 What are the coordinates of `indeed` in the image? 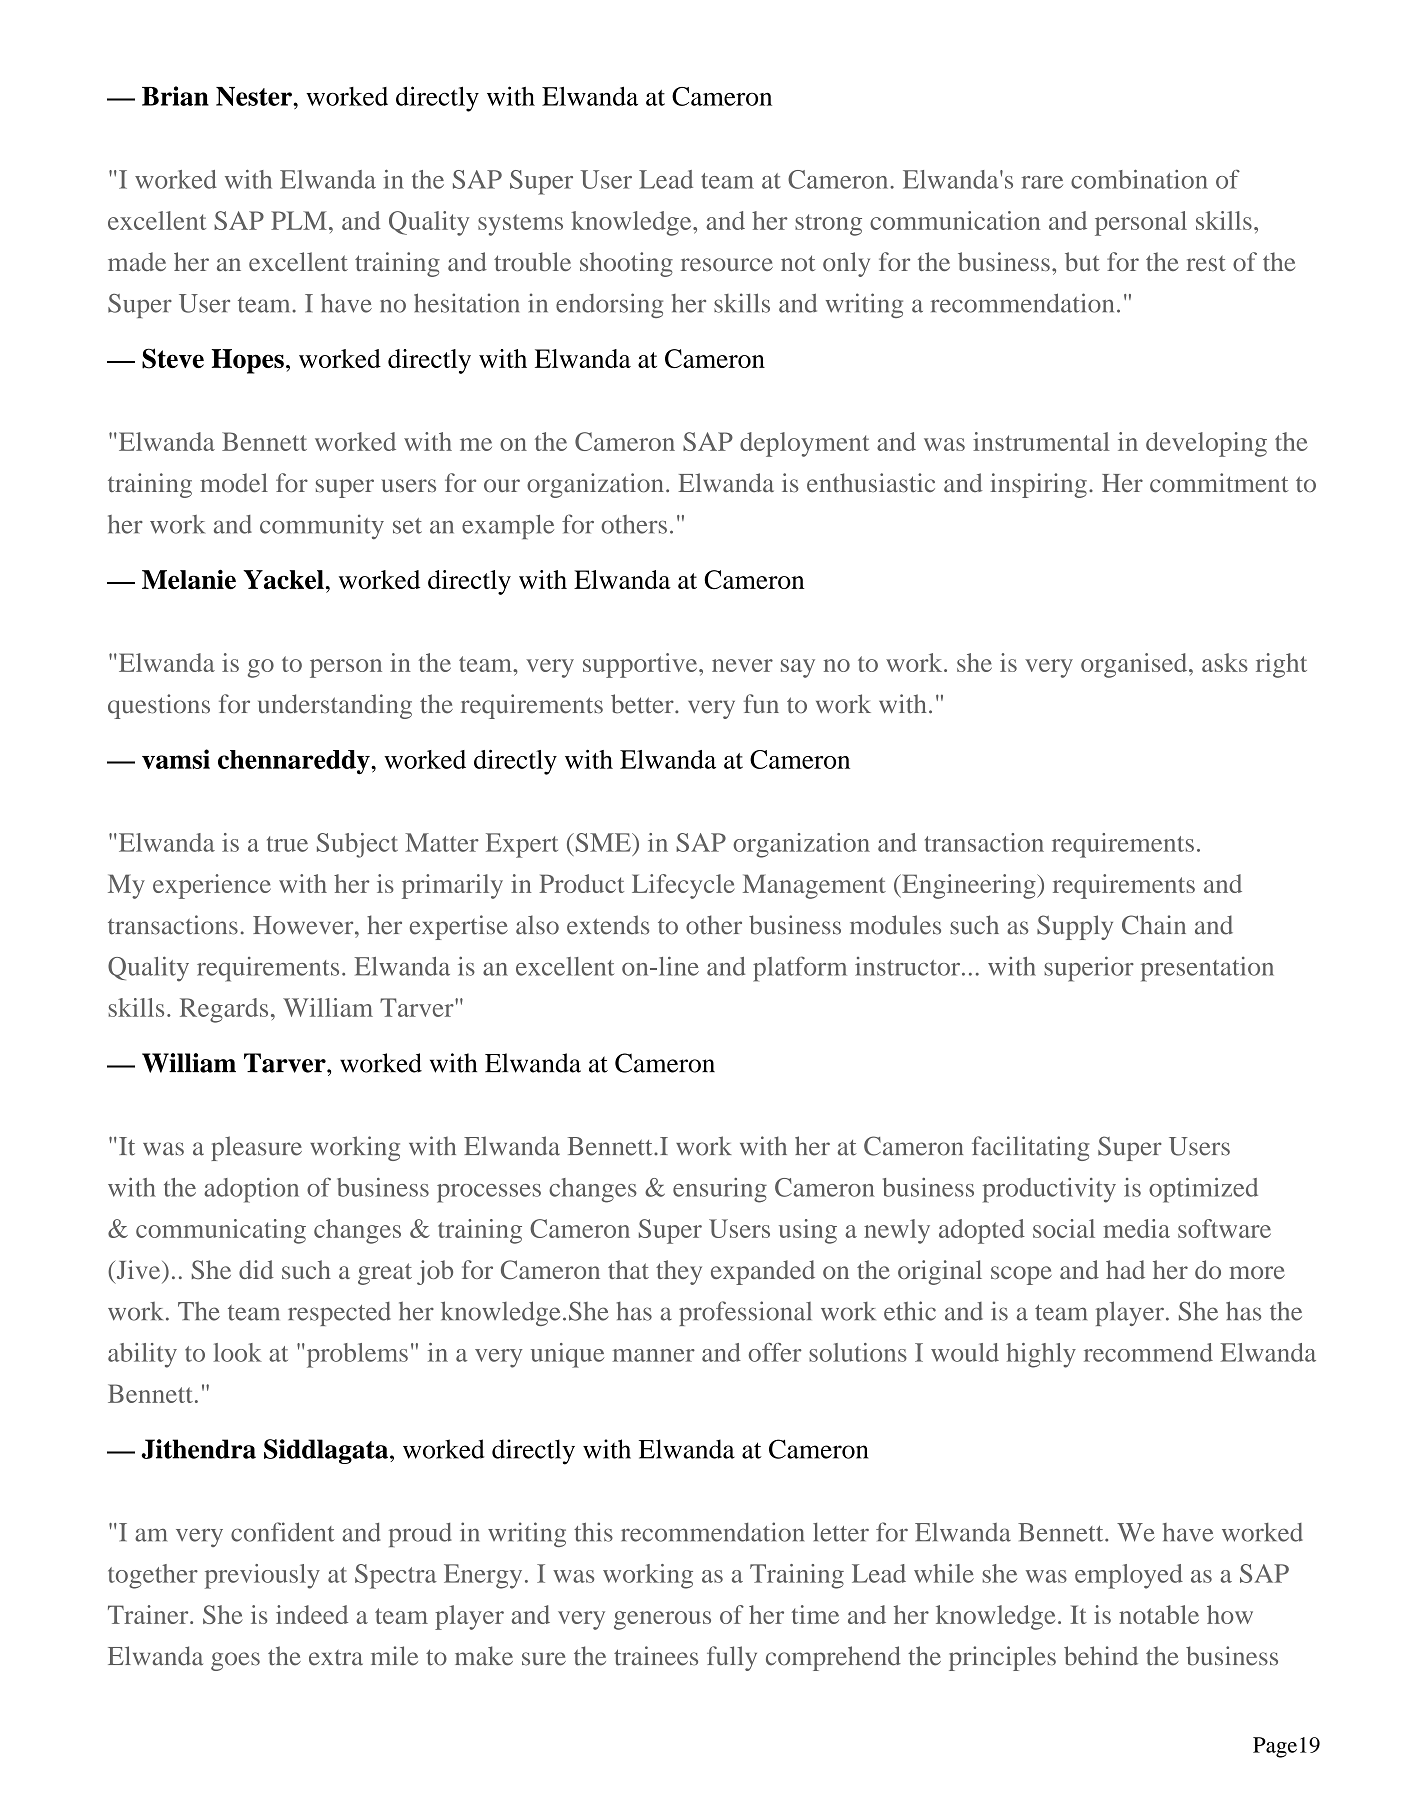 It's located at (312, 1614).
